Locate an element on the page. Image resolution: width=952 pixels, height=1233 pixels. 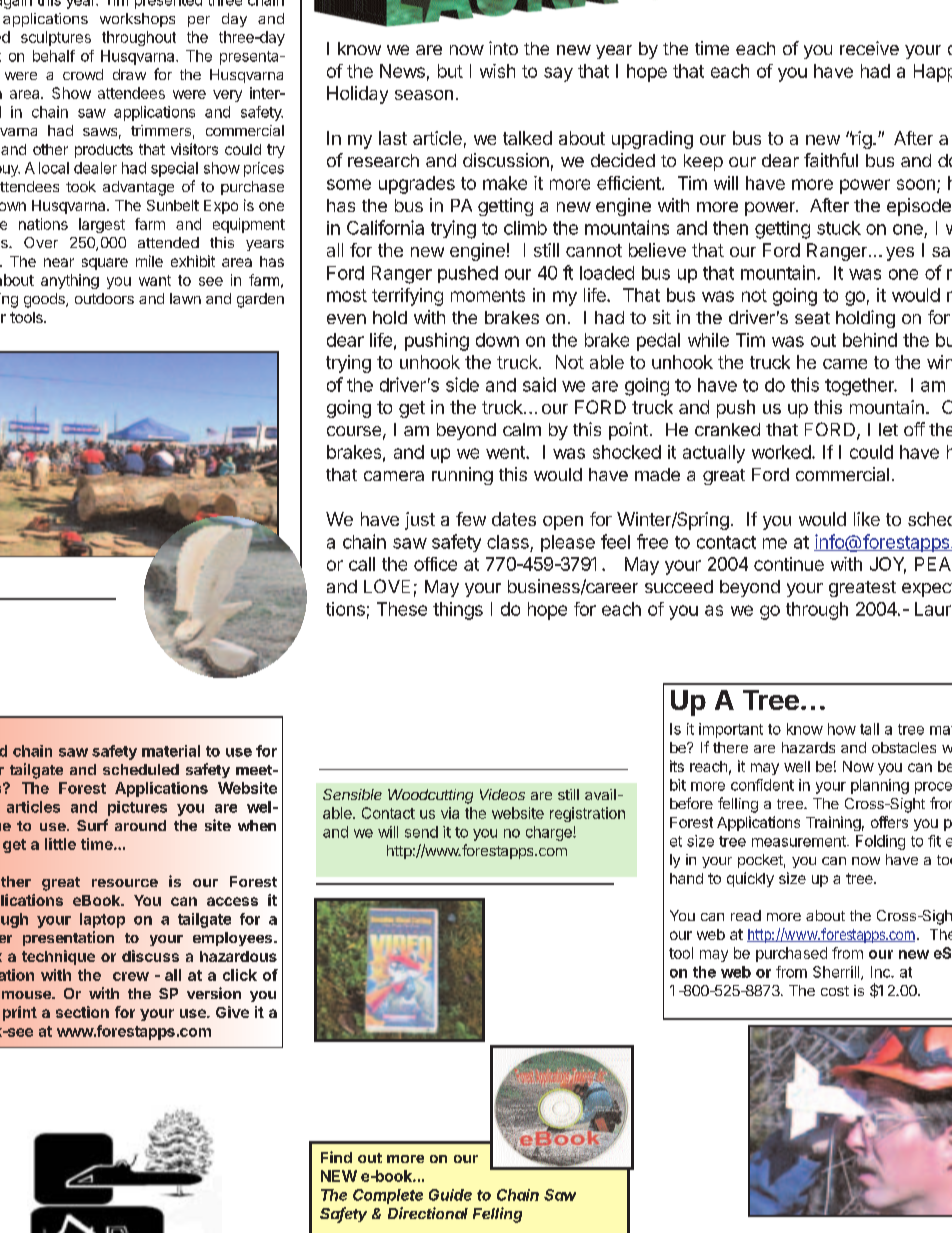
into is located at coordinates (503, 48).
